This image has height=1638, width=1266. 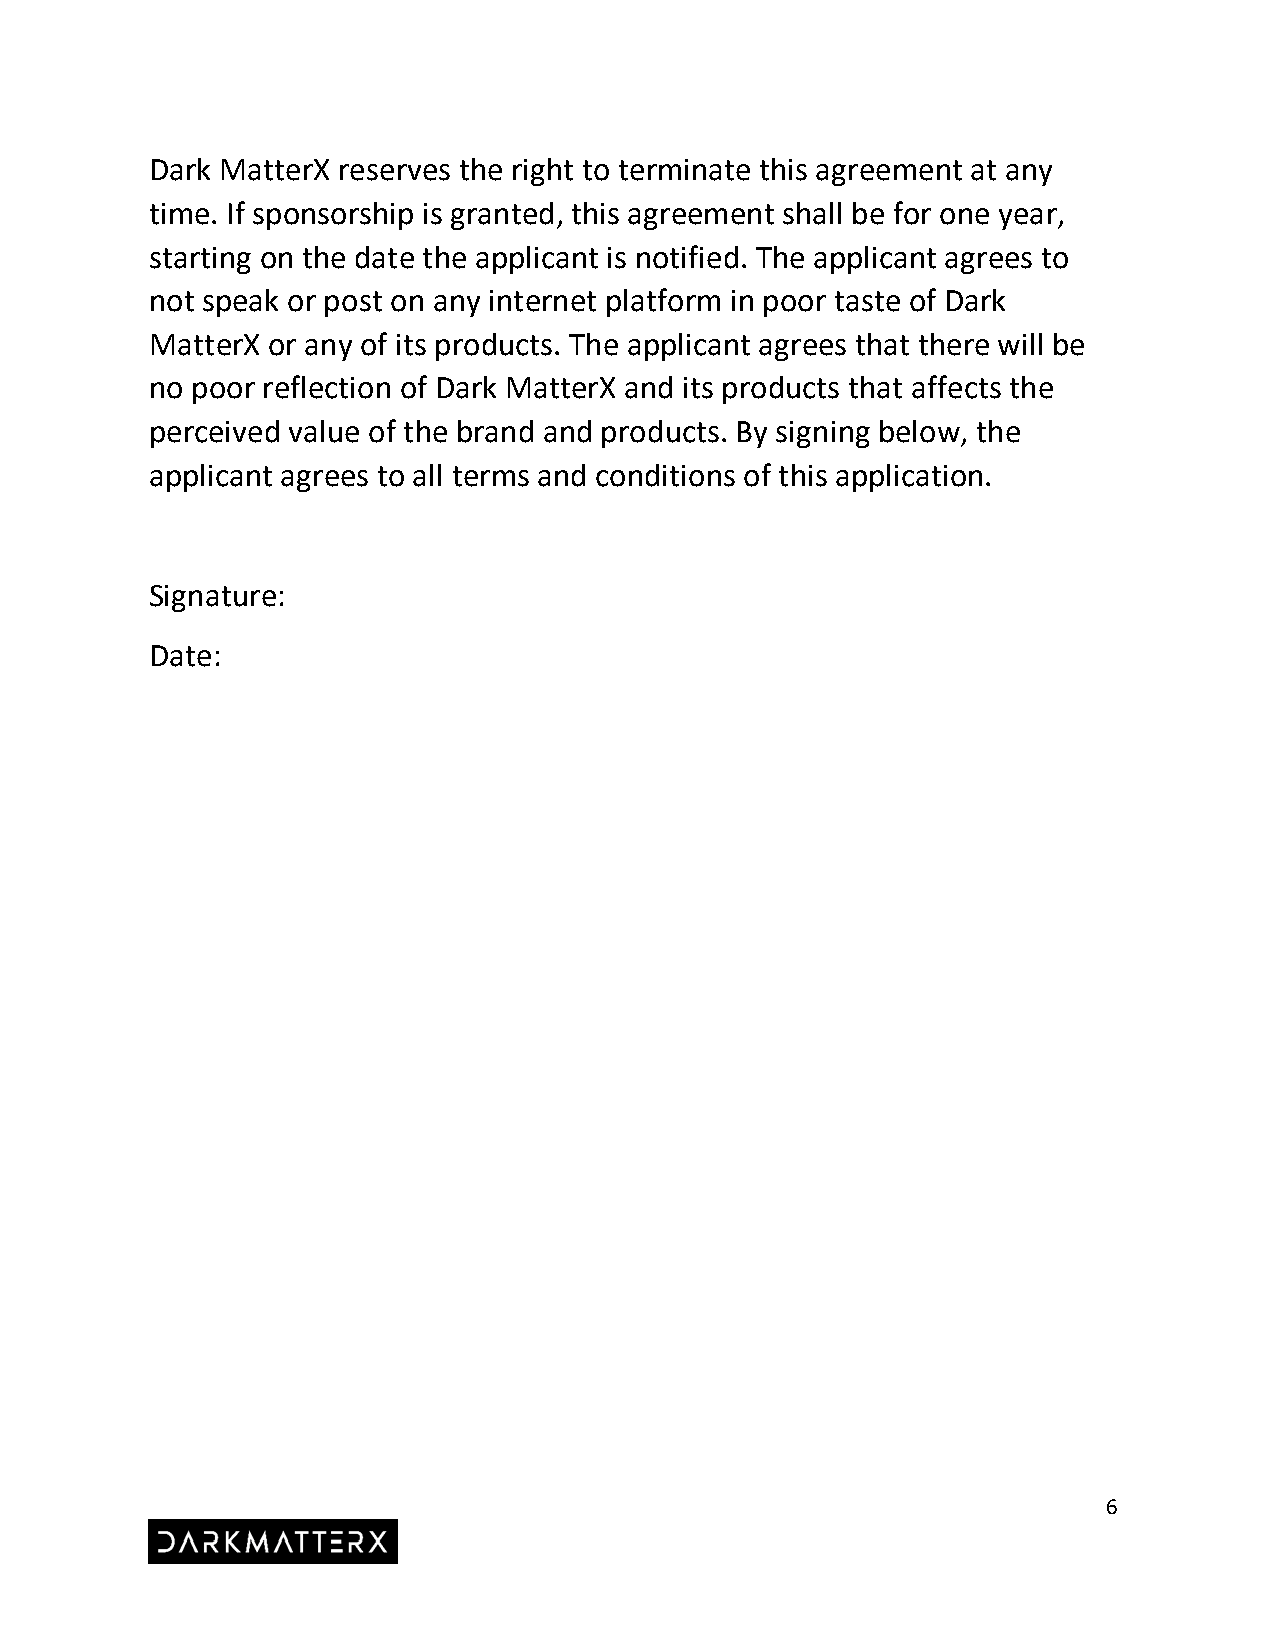 I want to click on reserves, so click(x=395, y=172).
